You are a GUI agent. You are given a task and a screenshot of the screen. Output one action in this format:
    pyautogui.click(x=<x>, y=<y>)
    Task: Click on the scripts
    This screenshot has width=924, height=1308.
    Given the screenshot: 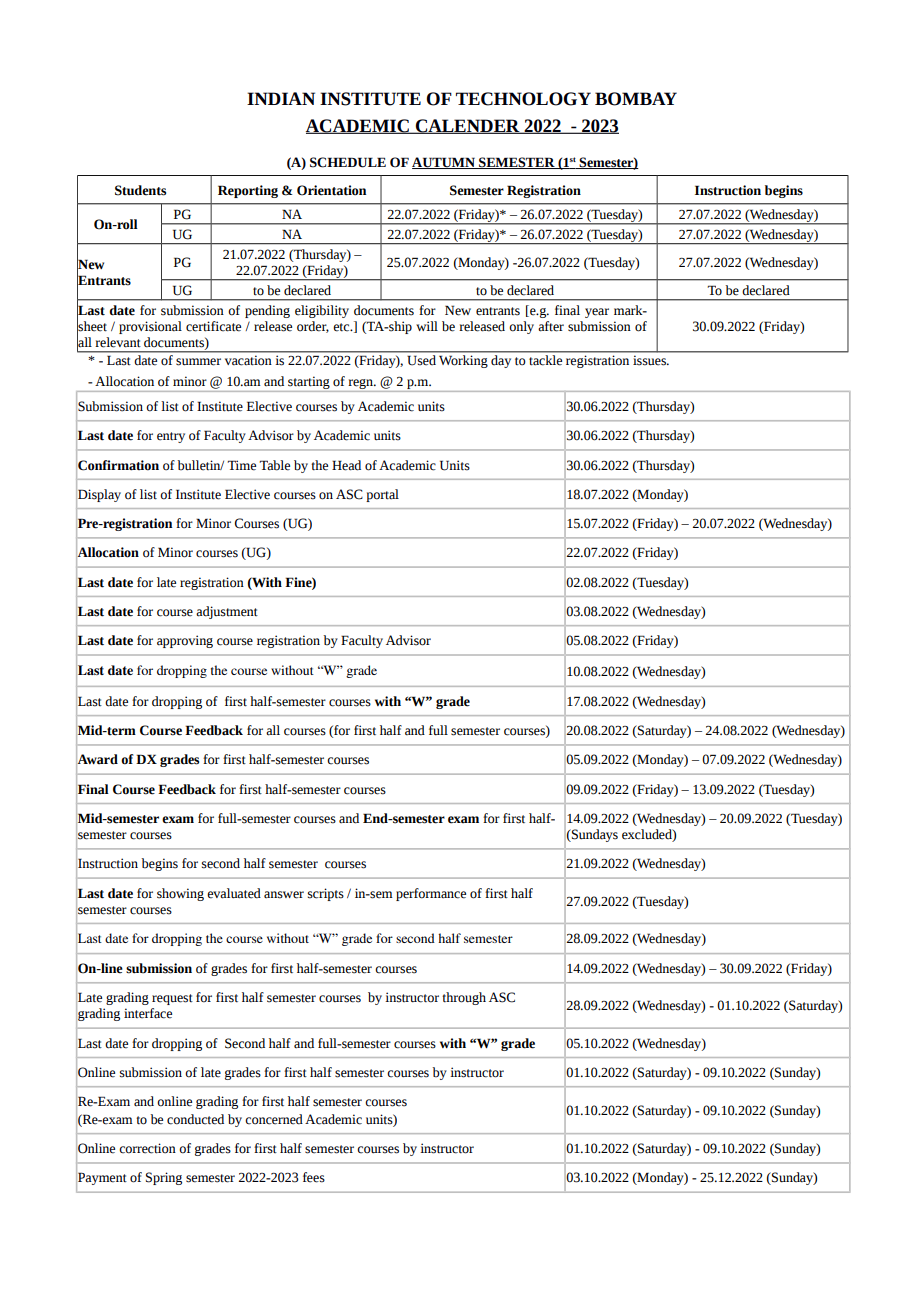 What is the action you would take?
    pyautogui.click(x=326, y=894)
